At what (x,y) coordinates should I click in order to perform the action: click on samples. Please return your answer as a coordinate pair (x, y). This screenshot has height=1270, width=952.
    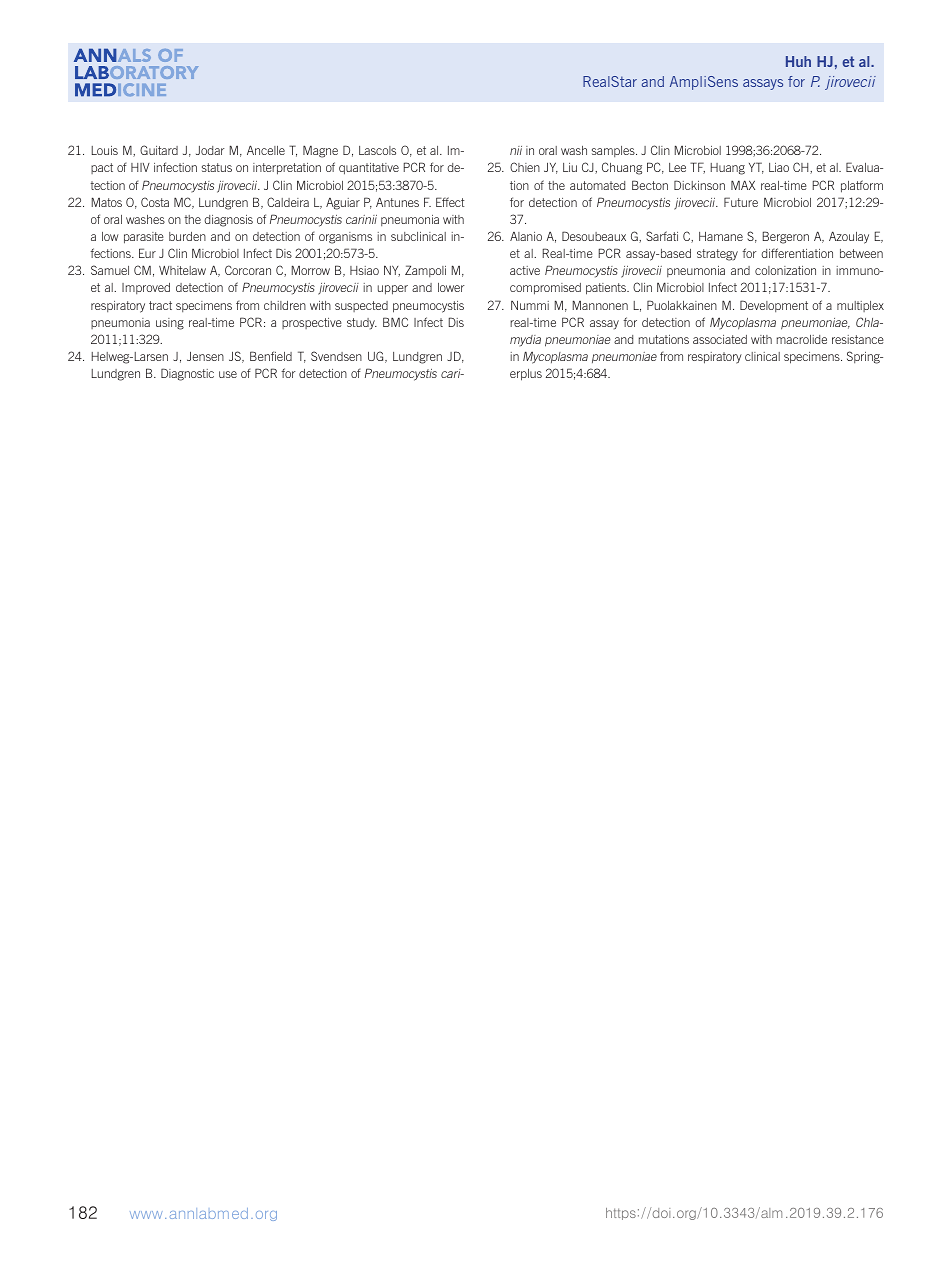
    Looking at the image, I should click on (614, 151).
